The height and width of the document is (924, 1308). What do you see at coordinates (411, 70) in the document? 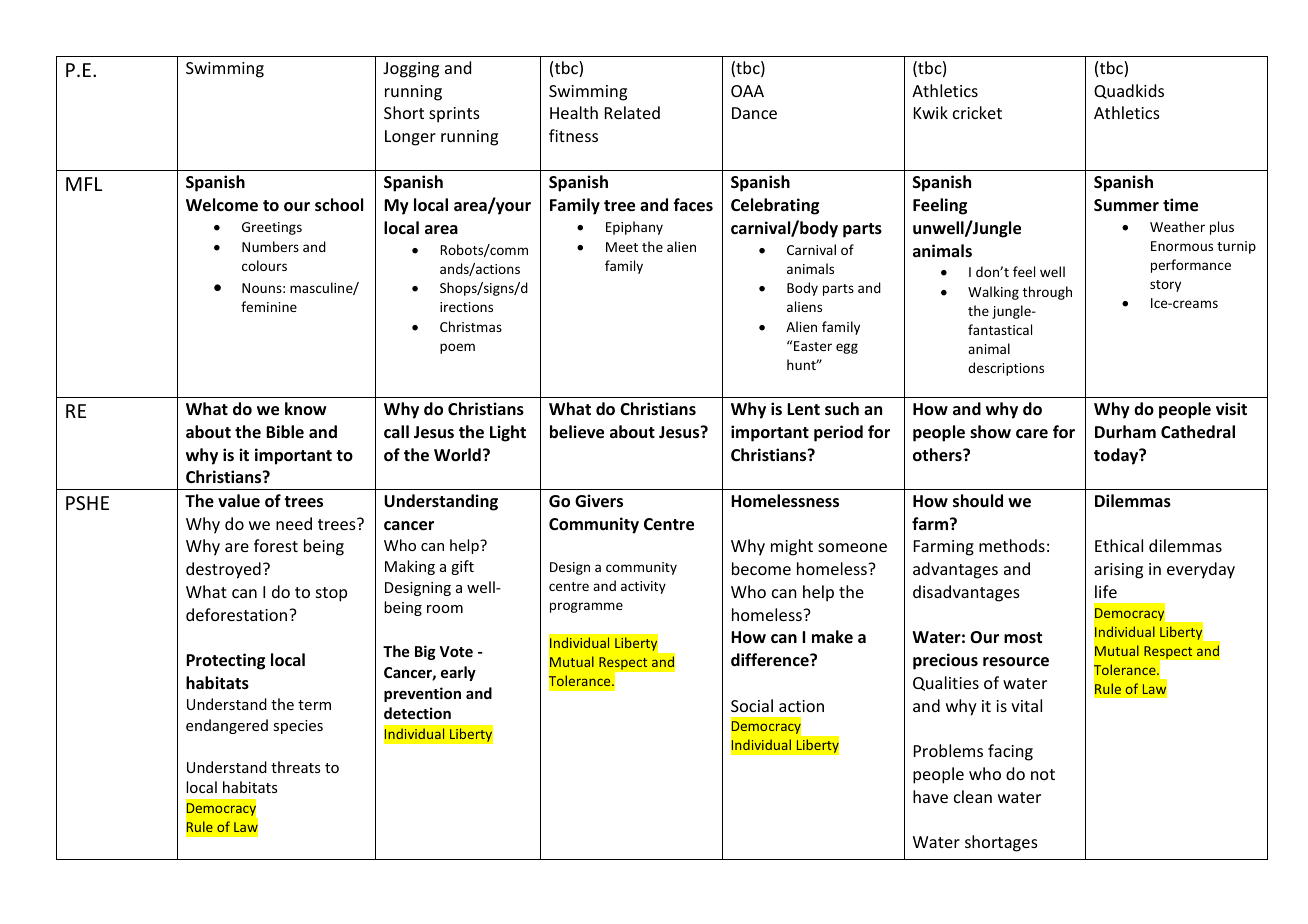
I see `Jogging` at bounding box center [411, 70].
